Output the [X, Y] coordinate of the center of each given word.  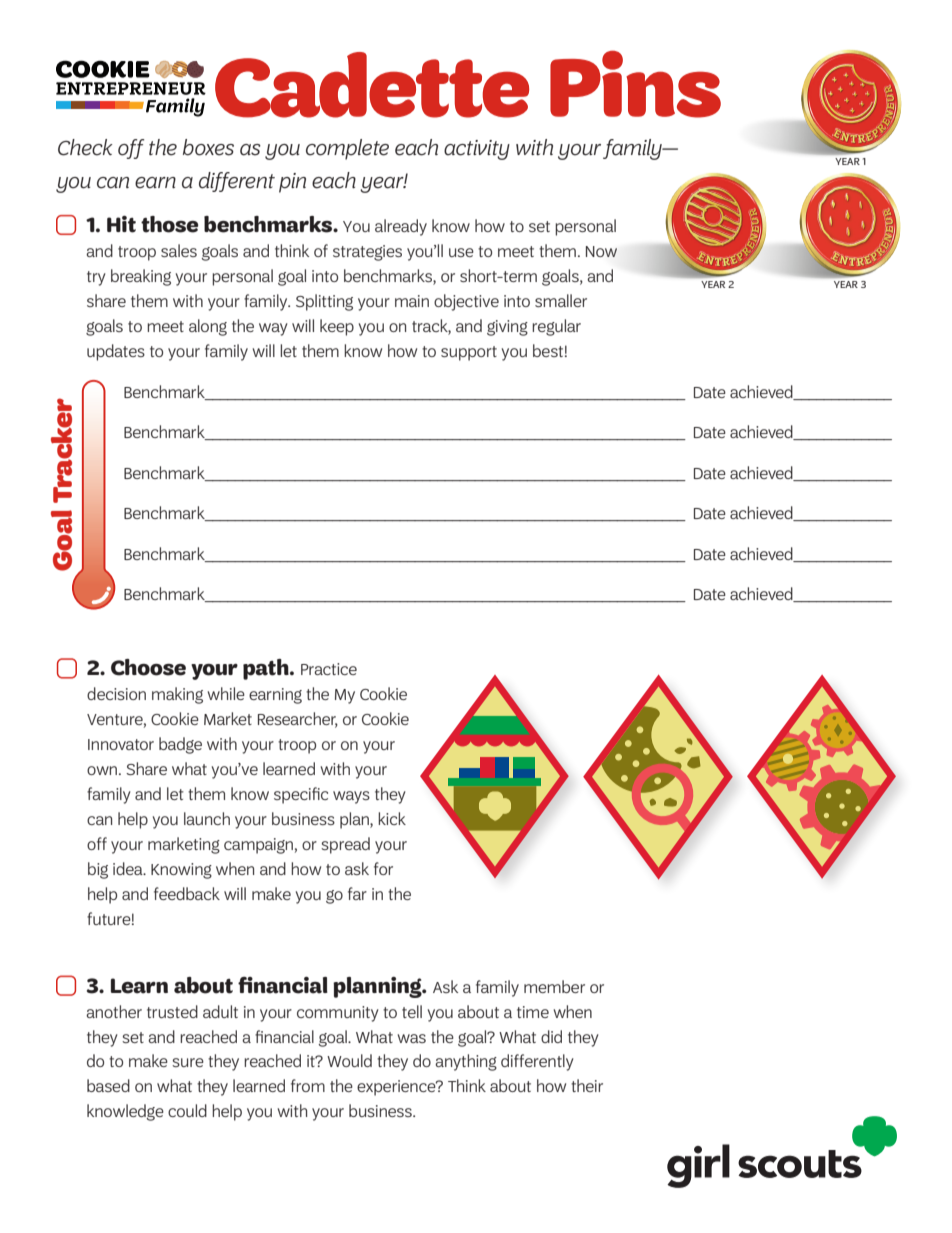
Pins [635, 84]
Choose [148, 667]
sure [188, 1062]
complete [347, 149]
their [587, 1085]
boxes [208, 147]
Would [349, 1060]
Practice [329, 669]
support [469, 353]
